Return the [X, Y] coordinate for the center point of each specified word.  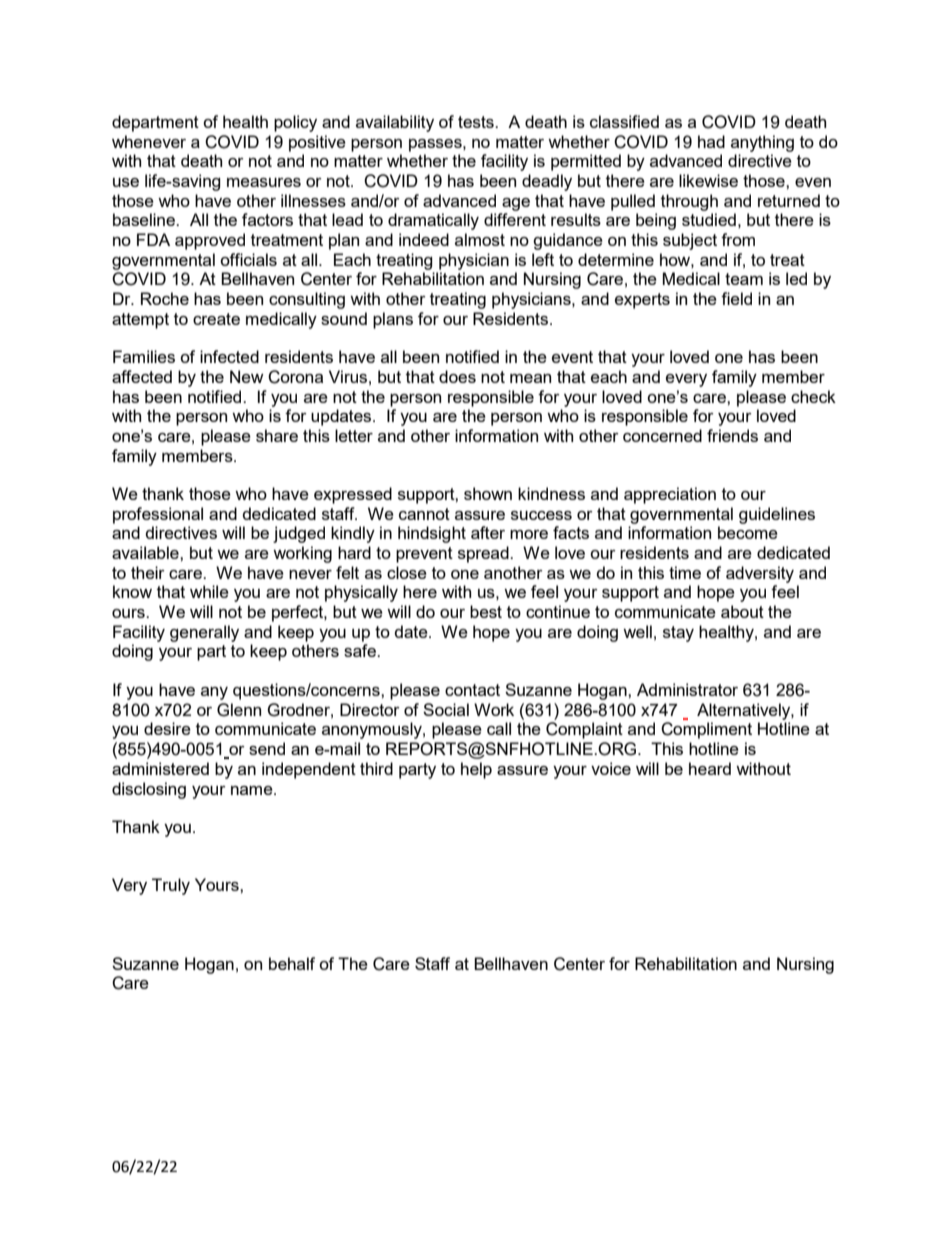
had [711, 141]
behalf [292, 963]
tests [477, 122]
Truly [171, 886]
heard [710, 768]
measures [264, 182]
